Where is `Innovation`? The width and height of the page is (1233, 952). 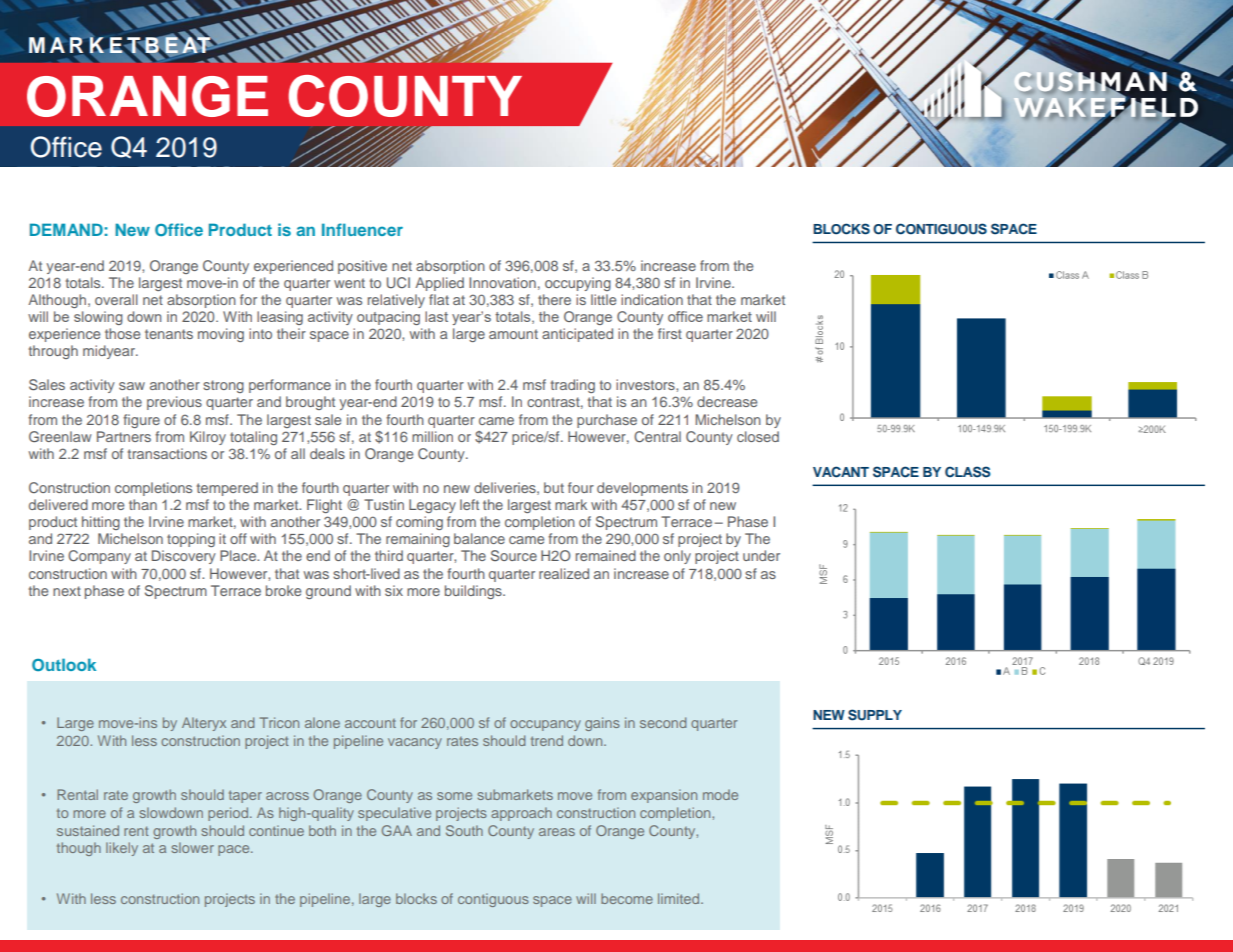 Innovation is located at coordinates (502, 282).
